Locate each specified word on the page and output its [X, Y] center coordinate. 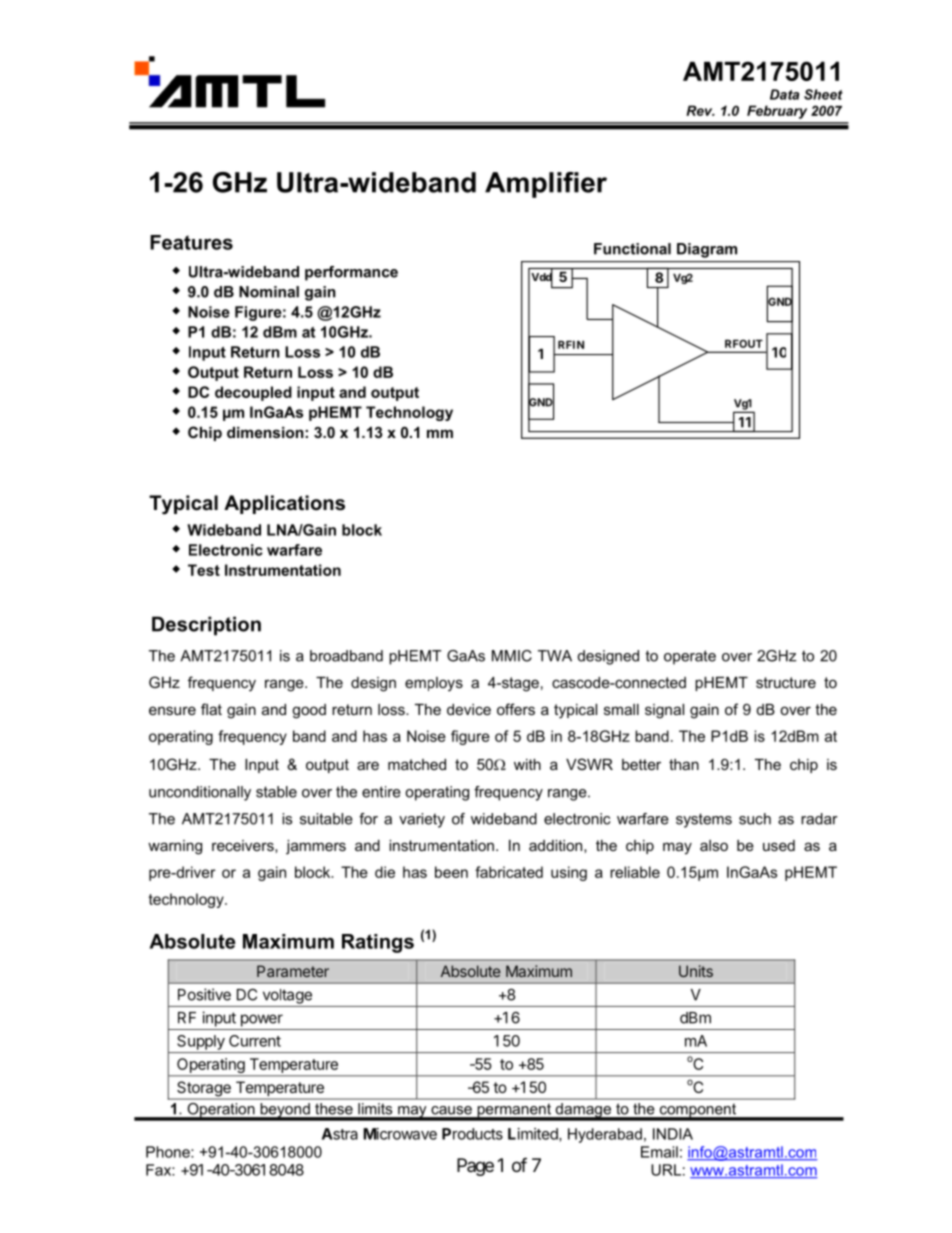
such [755, 819]
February [777, 112]
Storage [204, 1090]
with [527, 764]
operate [690, 657]
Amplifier [546, 185]
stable [276, 792]
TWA [555, 656]
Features [191, 242]
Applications [284, 504]
